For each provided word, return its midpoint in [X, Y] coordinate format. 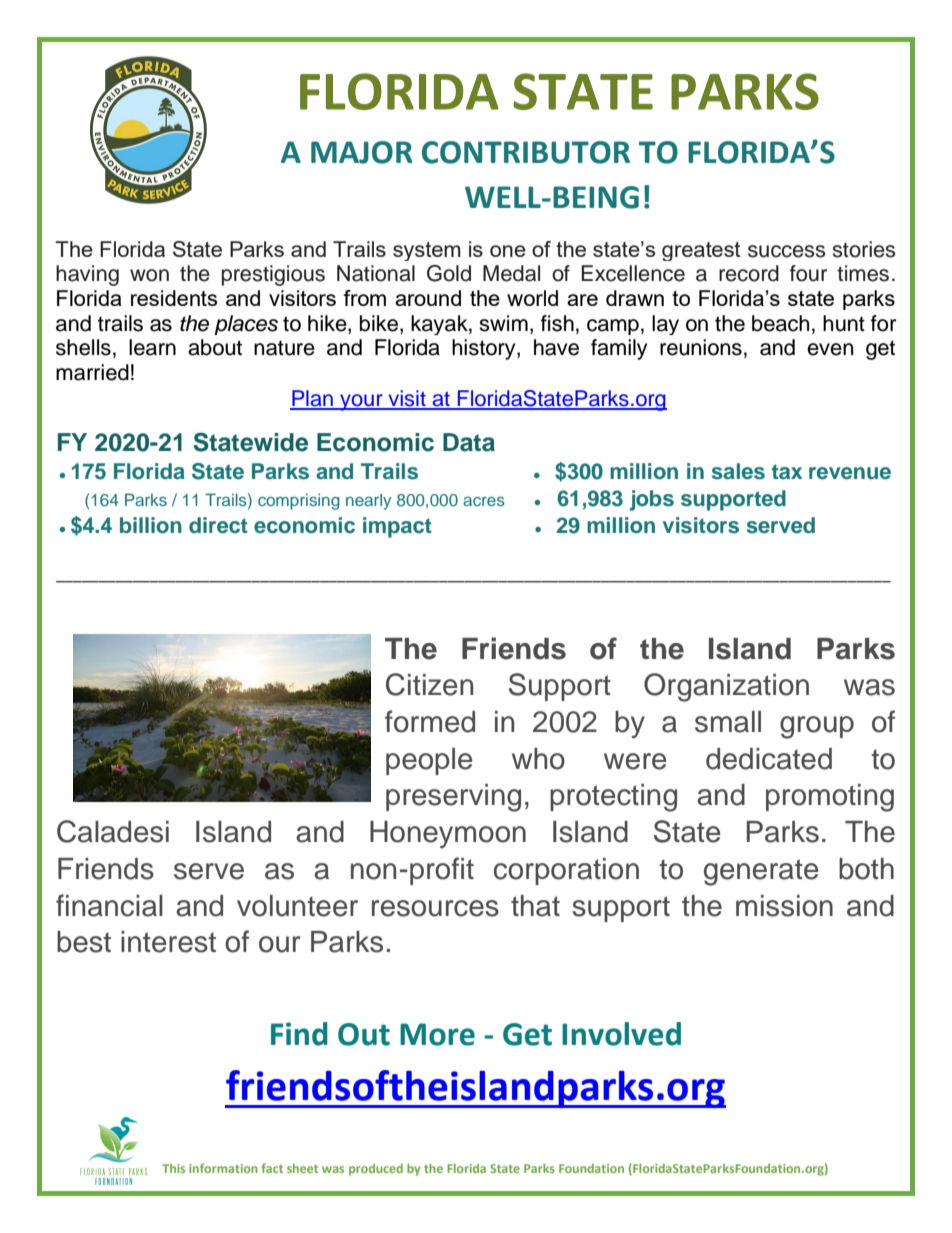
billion [151, 525]
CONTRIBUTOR [526, 152]
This [173, 1168]
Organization [726, 687]
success [786, 251]
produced [376, 1169]
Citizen [429, 684]
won [149, 275]
